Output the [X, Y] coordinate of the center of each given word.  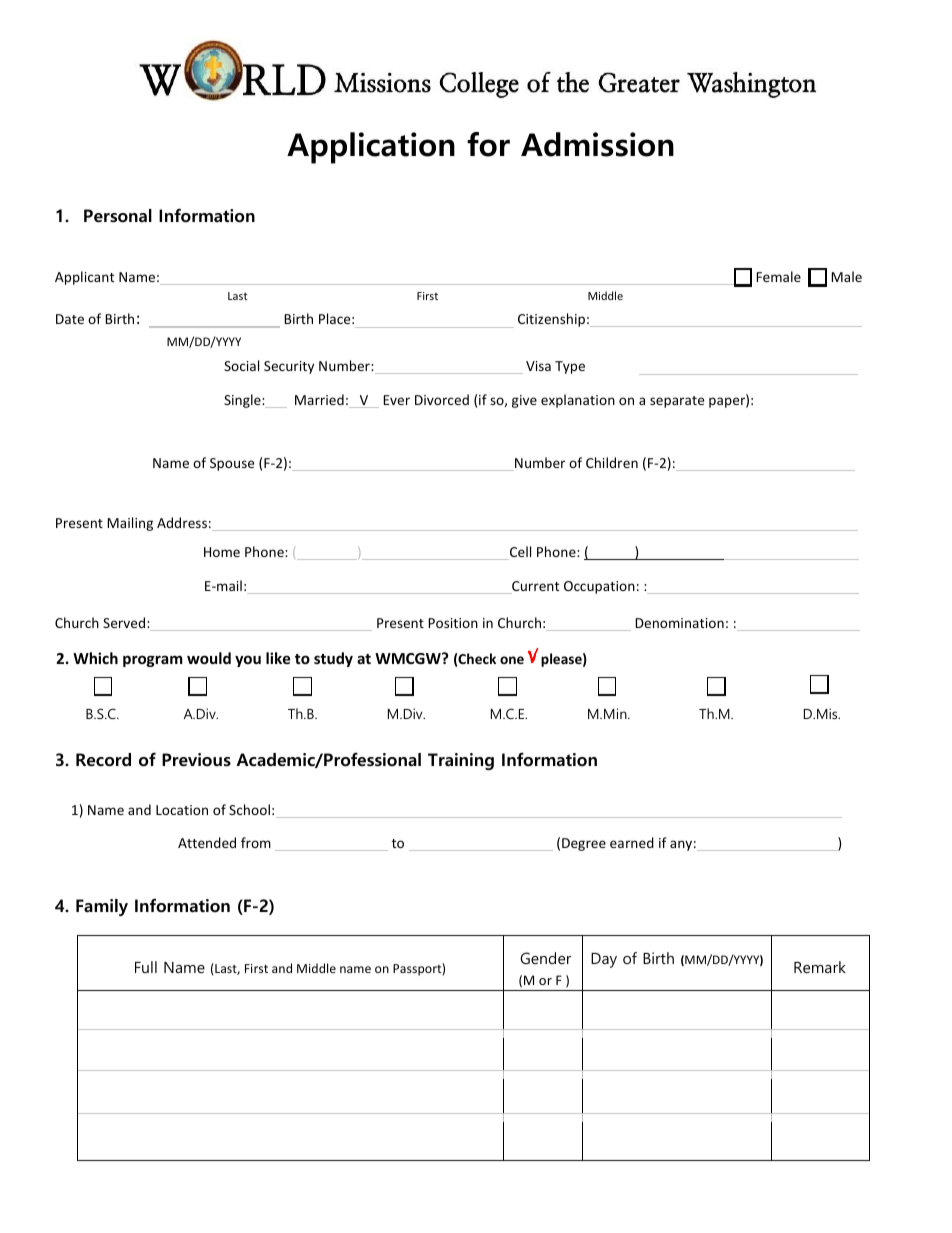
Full [146, 967]
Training [461, 761]
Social [241, 365]
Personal [118, 216]
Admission [597, 144]
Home [222, 552]
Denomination [679, 623]
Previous [196, 760]
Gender [545, 958]
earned [632, 842]
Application [371, 148]
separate [677, 402]
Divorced [442, 399]
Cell [519, 553]
